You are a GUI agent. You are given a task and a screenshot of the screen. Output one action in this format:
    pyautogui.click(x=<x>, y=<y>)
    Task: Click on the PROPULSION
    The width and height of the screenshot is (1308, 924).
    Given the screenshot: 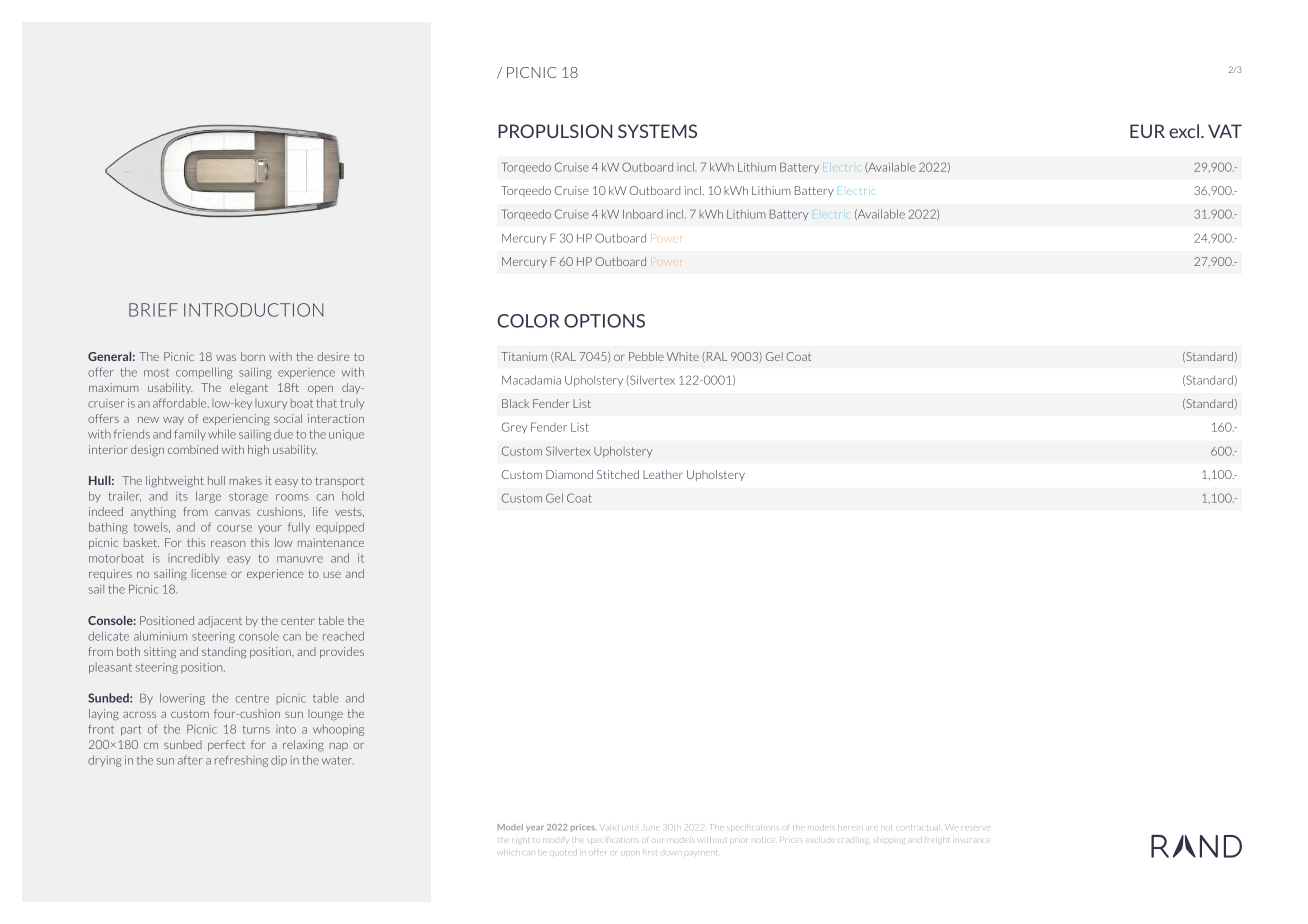 What is the action you would take?
    pyautogui.click(x=555, y=131)
